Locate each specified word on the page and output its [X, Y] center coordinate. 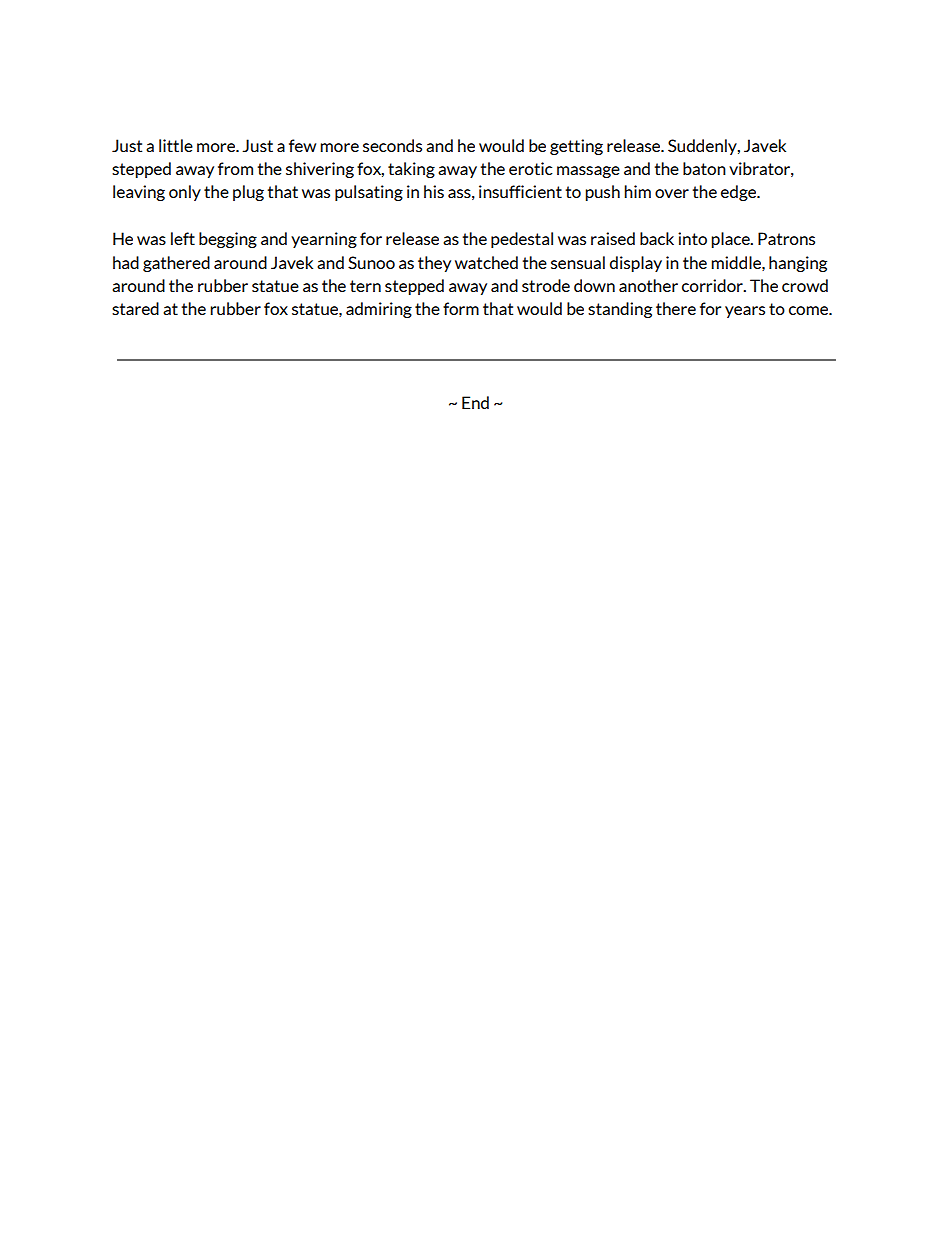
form [461, 308]
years [745, 312]
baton [704, 168]
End [475, 402]
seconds [392, 145]
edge [740, 193]
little [176, 145]
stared [135, 308]
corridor [713, 285]
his [434, 191]
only [185, 193]
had [126, 262]
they [434, 264]
